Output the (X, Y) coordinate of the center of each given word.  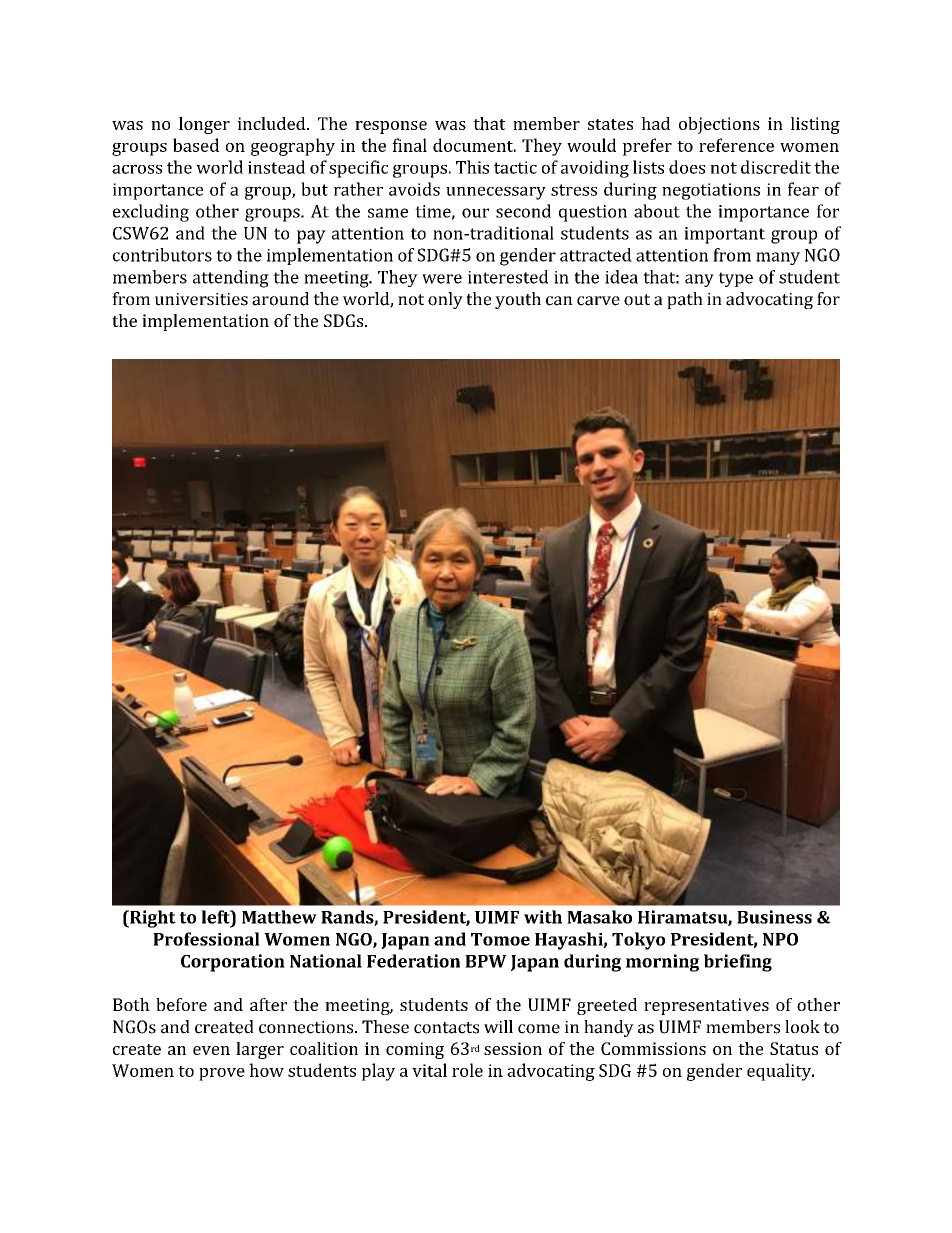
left (216, 917)
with (543, 917)
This (472, 167)
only (445, 300)
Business (774, 917)
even (211, 1050)
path (685, 300)
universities (201, 299)
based (196, 145)
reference (736, 145)
